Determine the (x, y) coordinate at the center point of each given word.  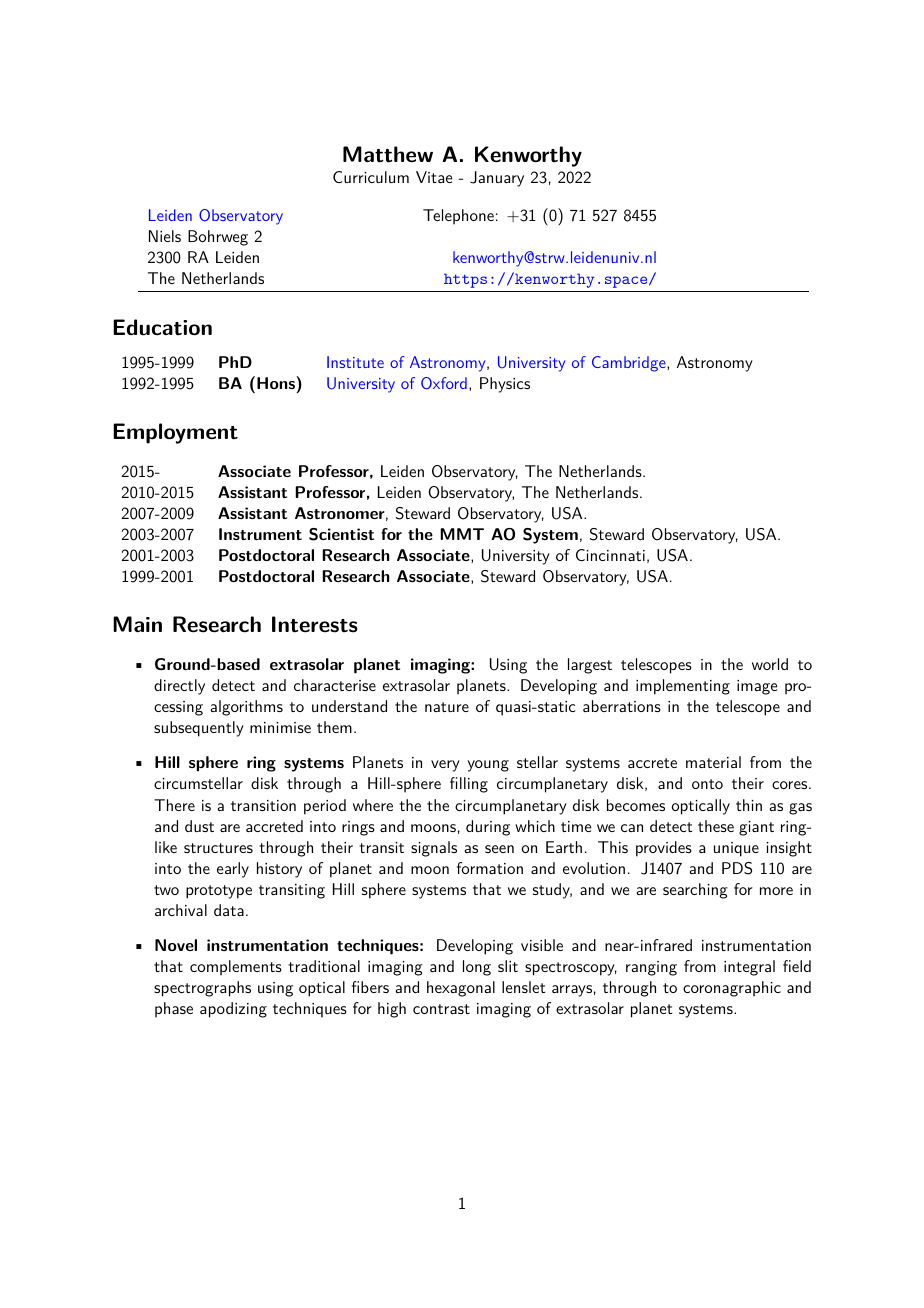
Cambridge (630, 364)
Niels (165, 236)
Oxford (444, 383)
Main (137, 624)
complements (236, 968)
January (497, 179)
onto (707, 784)
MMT (462, 534)
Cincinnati (610, 555)
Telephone (458, 217)
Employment (175, 433)
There (174, 805)
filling (469, 785)
